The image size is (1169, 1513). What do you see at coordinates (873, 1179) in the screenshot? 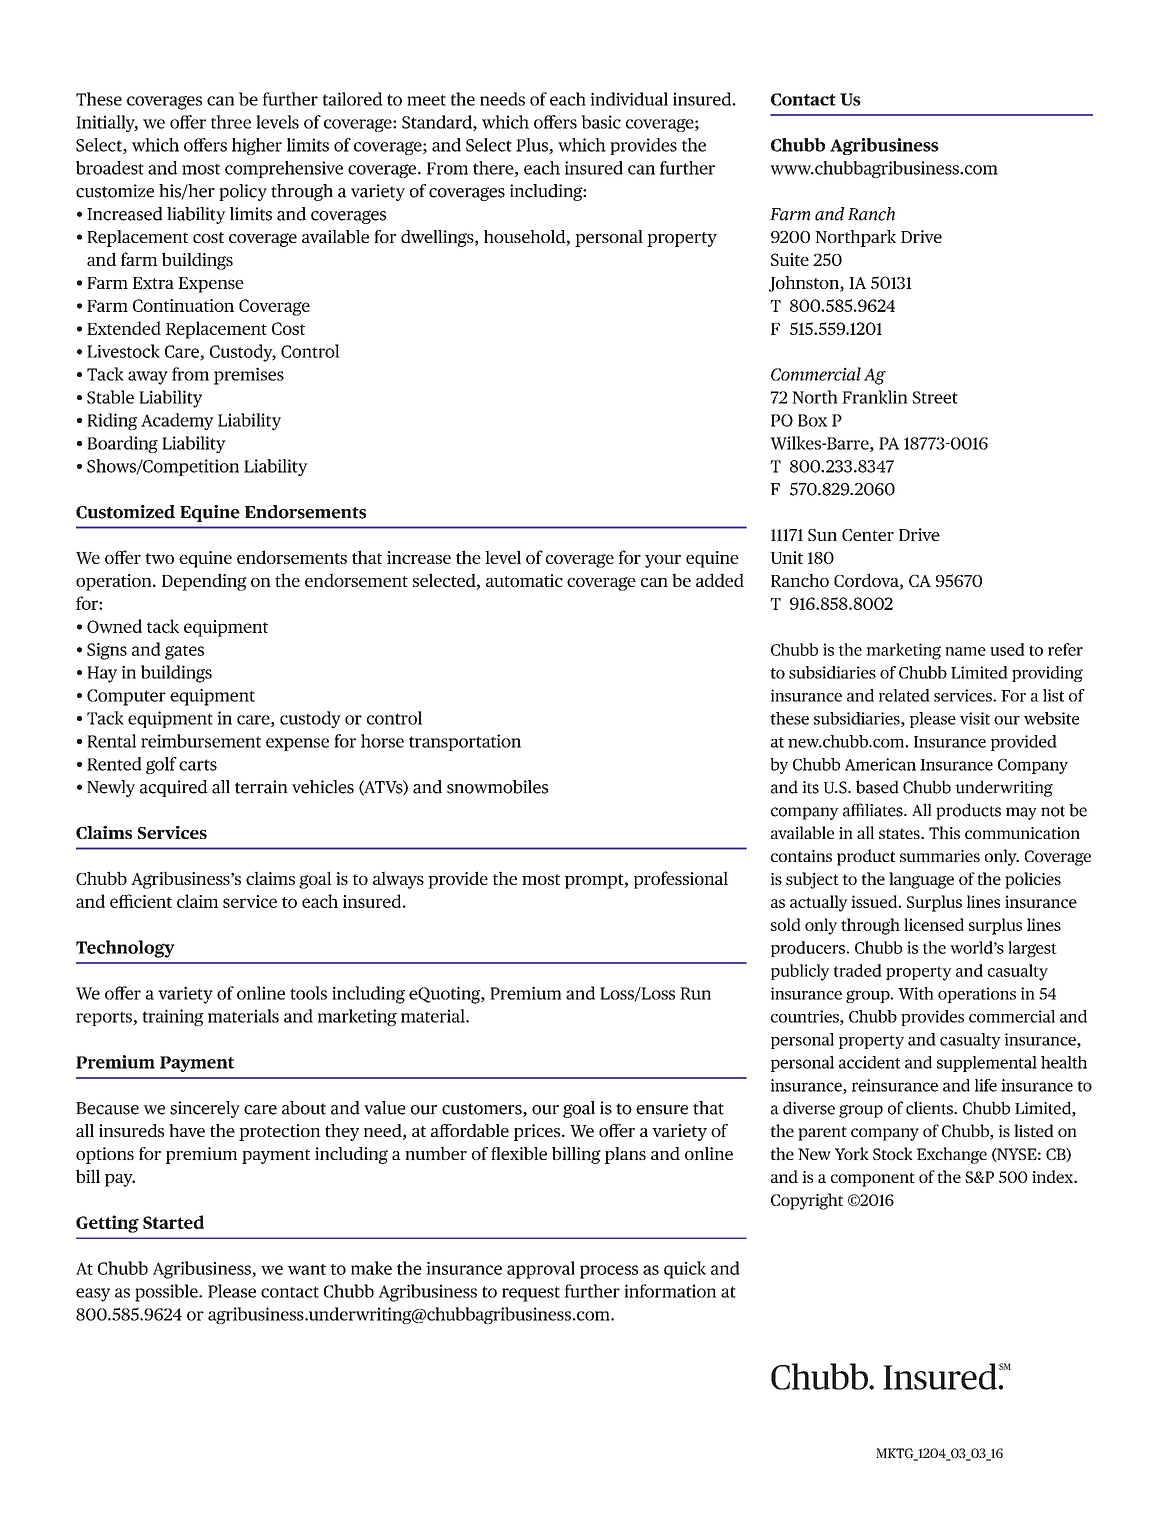
I see `component` at bounding box center [873, 1179].
